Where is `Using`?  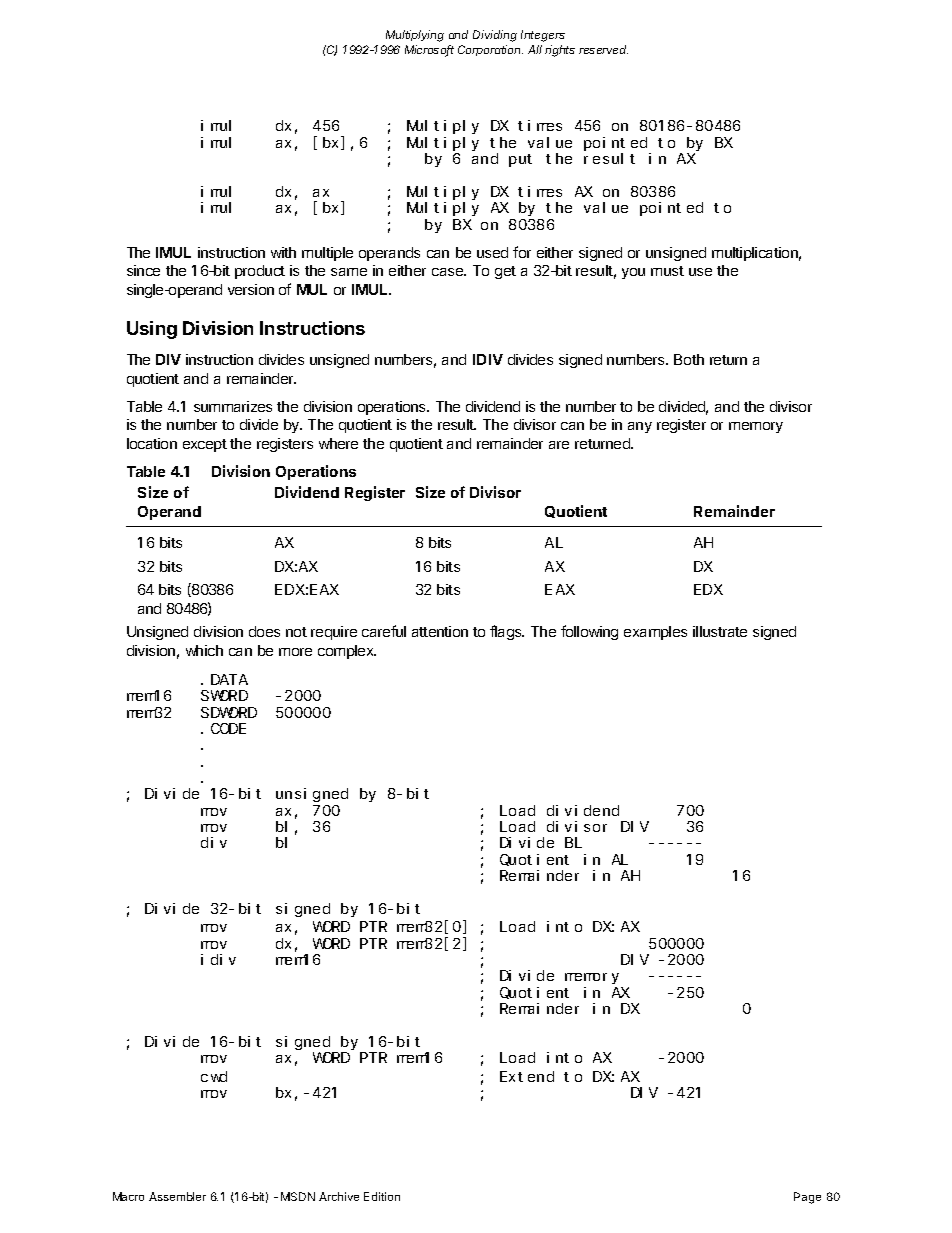 Using is located at coordinates (152, 330).
